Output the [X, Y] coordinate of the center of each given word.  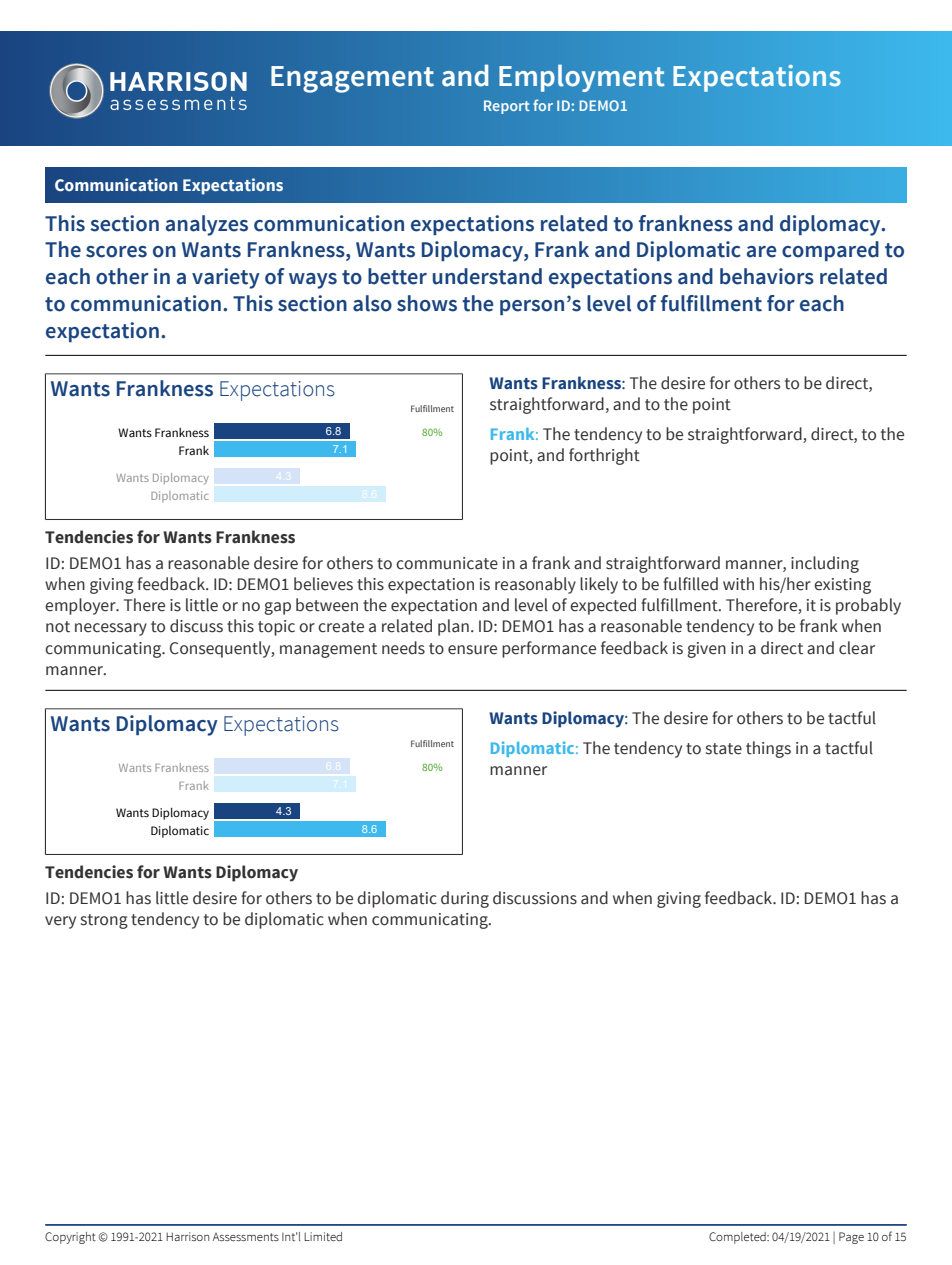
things [768, 749]
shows [427, 303]
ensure [472, 650]
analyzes [207, 225]
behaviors [767, 276]
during [465, 899]
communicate [447, 563]
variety [226, 278]
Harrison [187, 1236]
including [825, 564]
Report [507, 107]
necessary [111, 629]
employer [81, 606]
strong [104, 921]
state [724, 749]
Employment [582, 78]
